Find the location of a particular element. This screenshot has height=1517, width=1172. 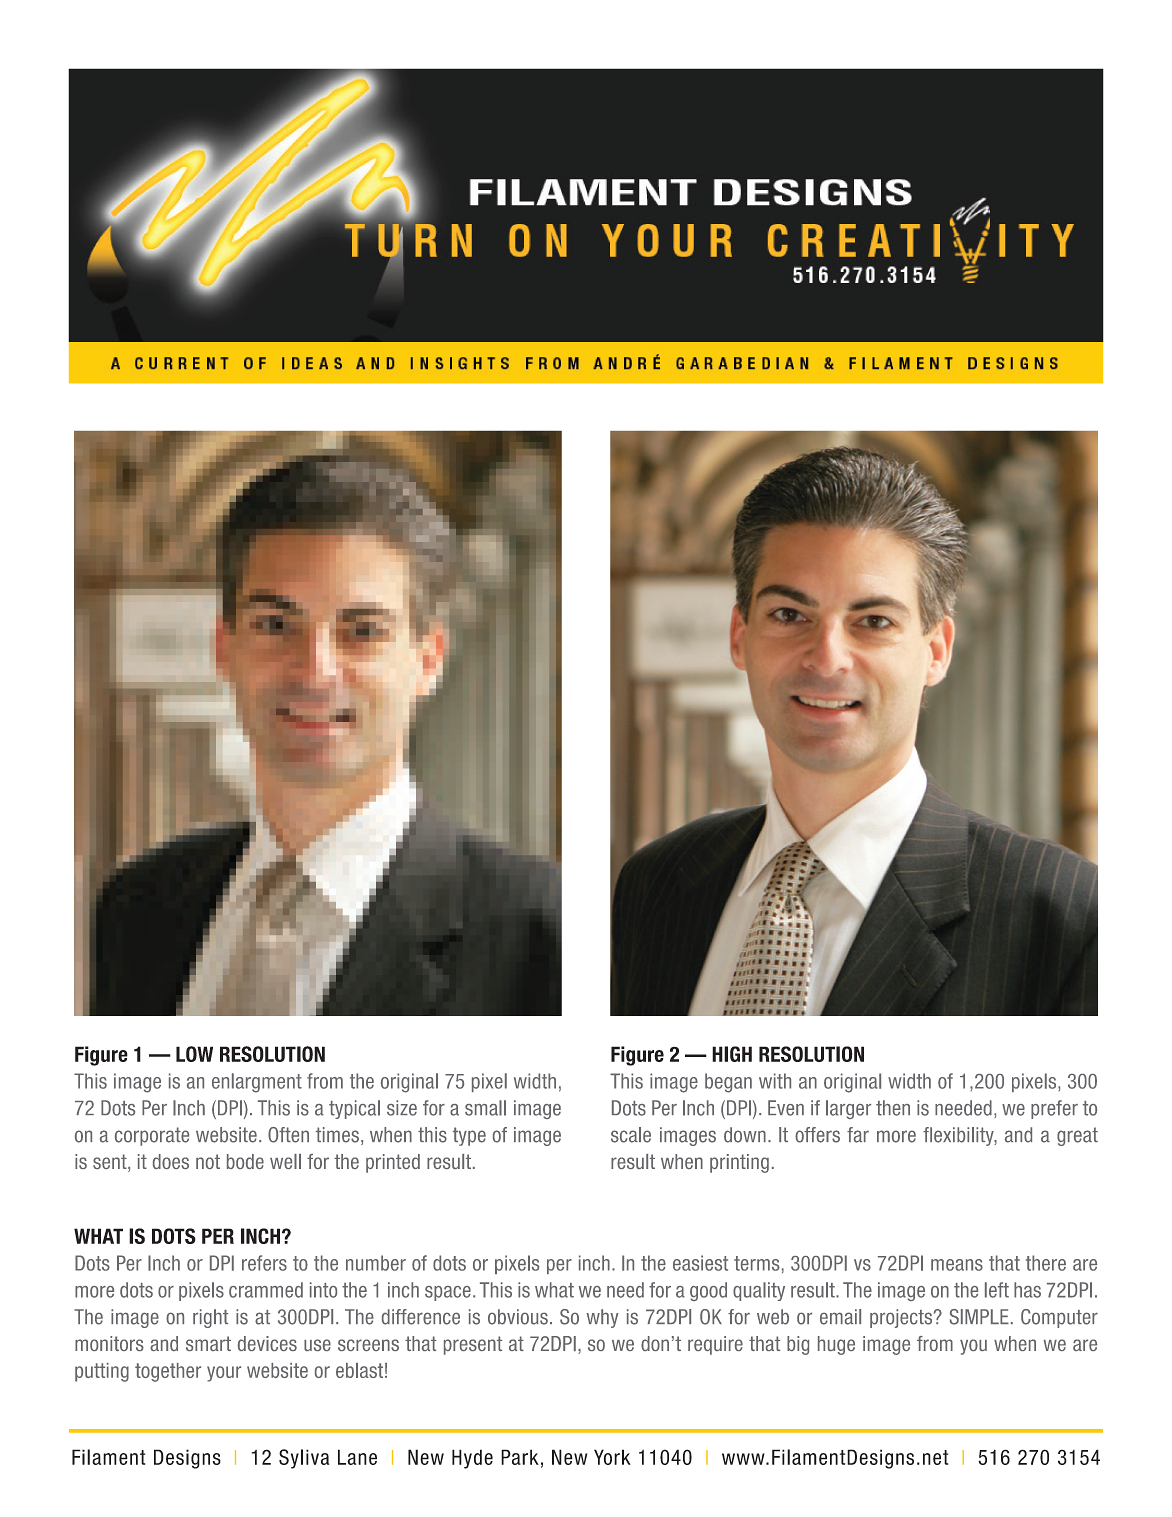

HIGH is located at coordinates (732, 1054).
